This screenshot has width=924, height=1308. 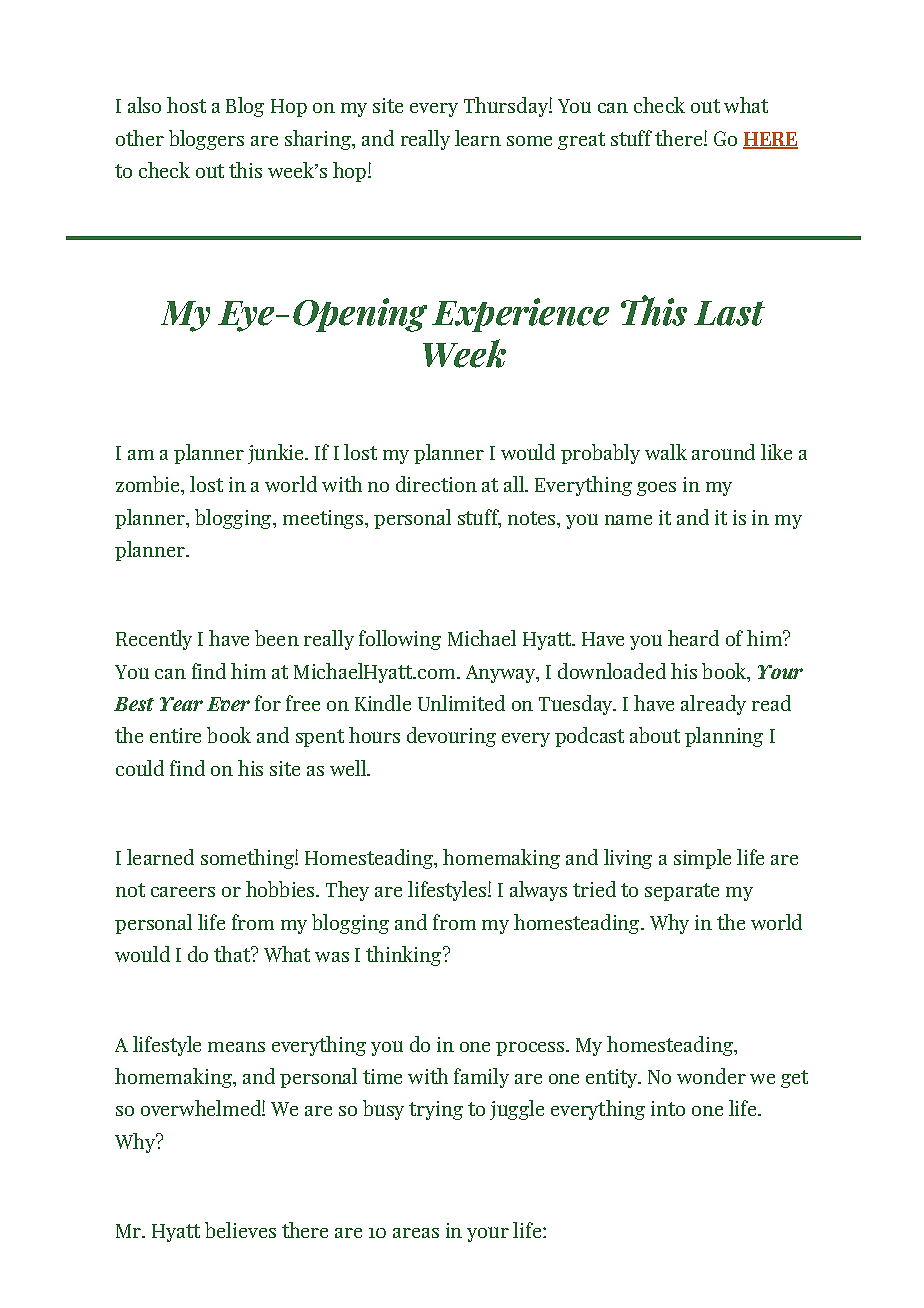 I want to click on great, so click(x=581, y=141).
